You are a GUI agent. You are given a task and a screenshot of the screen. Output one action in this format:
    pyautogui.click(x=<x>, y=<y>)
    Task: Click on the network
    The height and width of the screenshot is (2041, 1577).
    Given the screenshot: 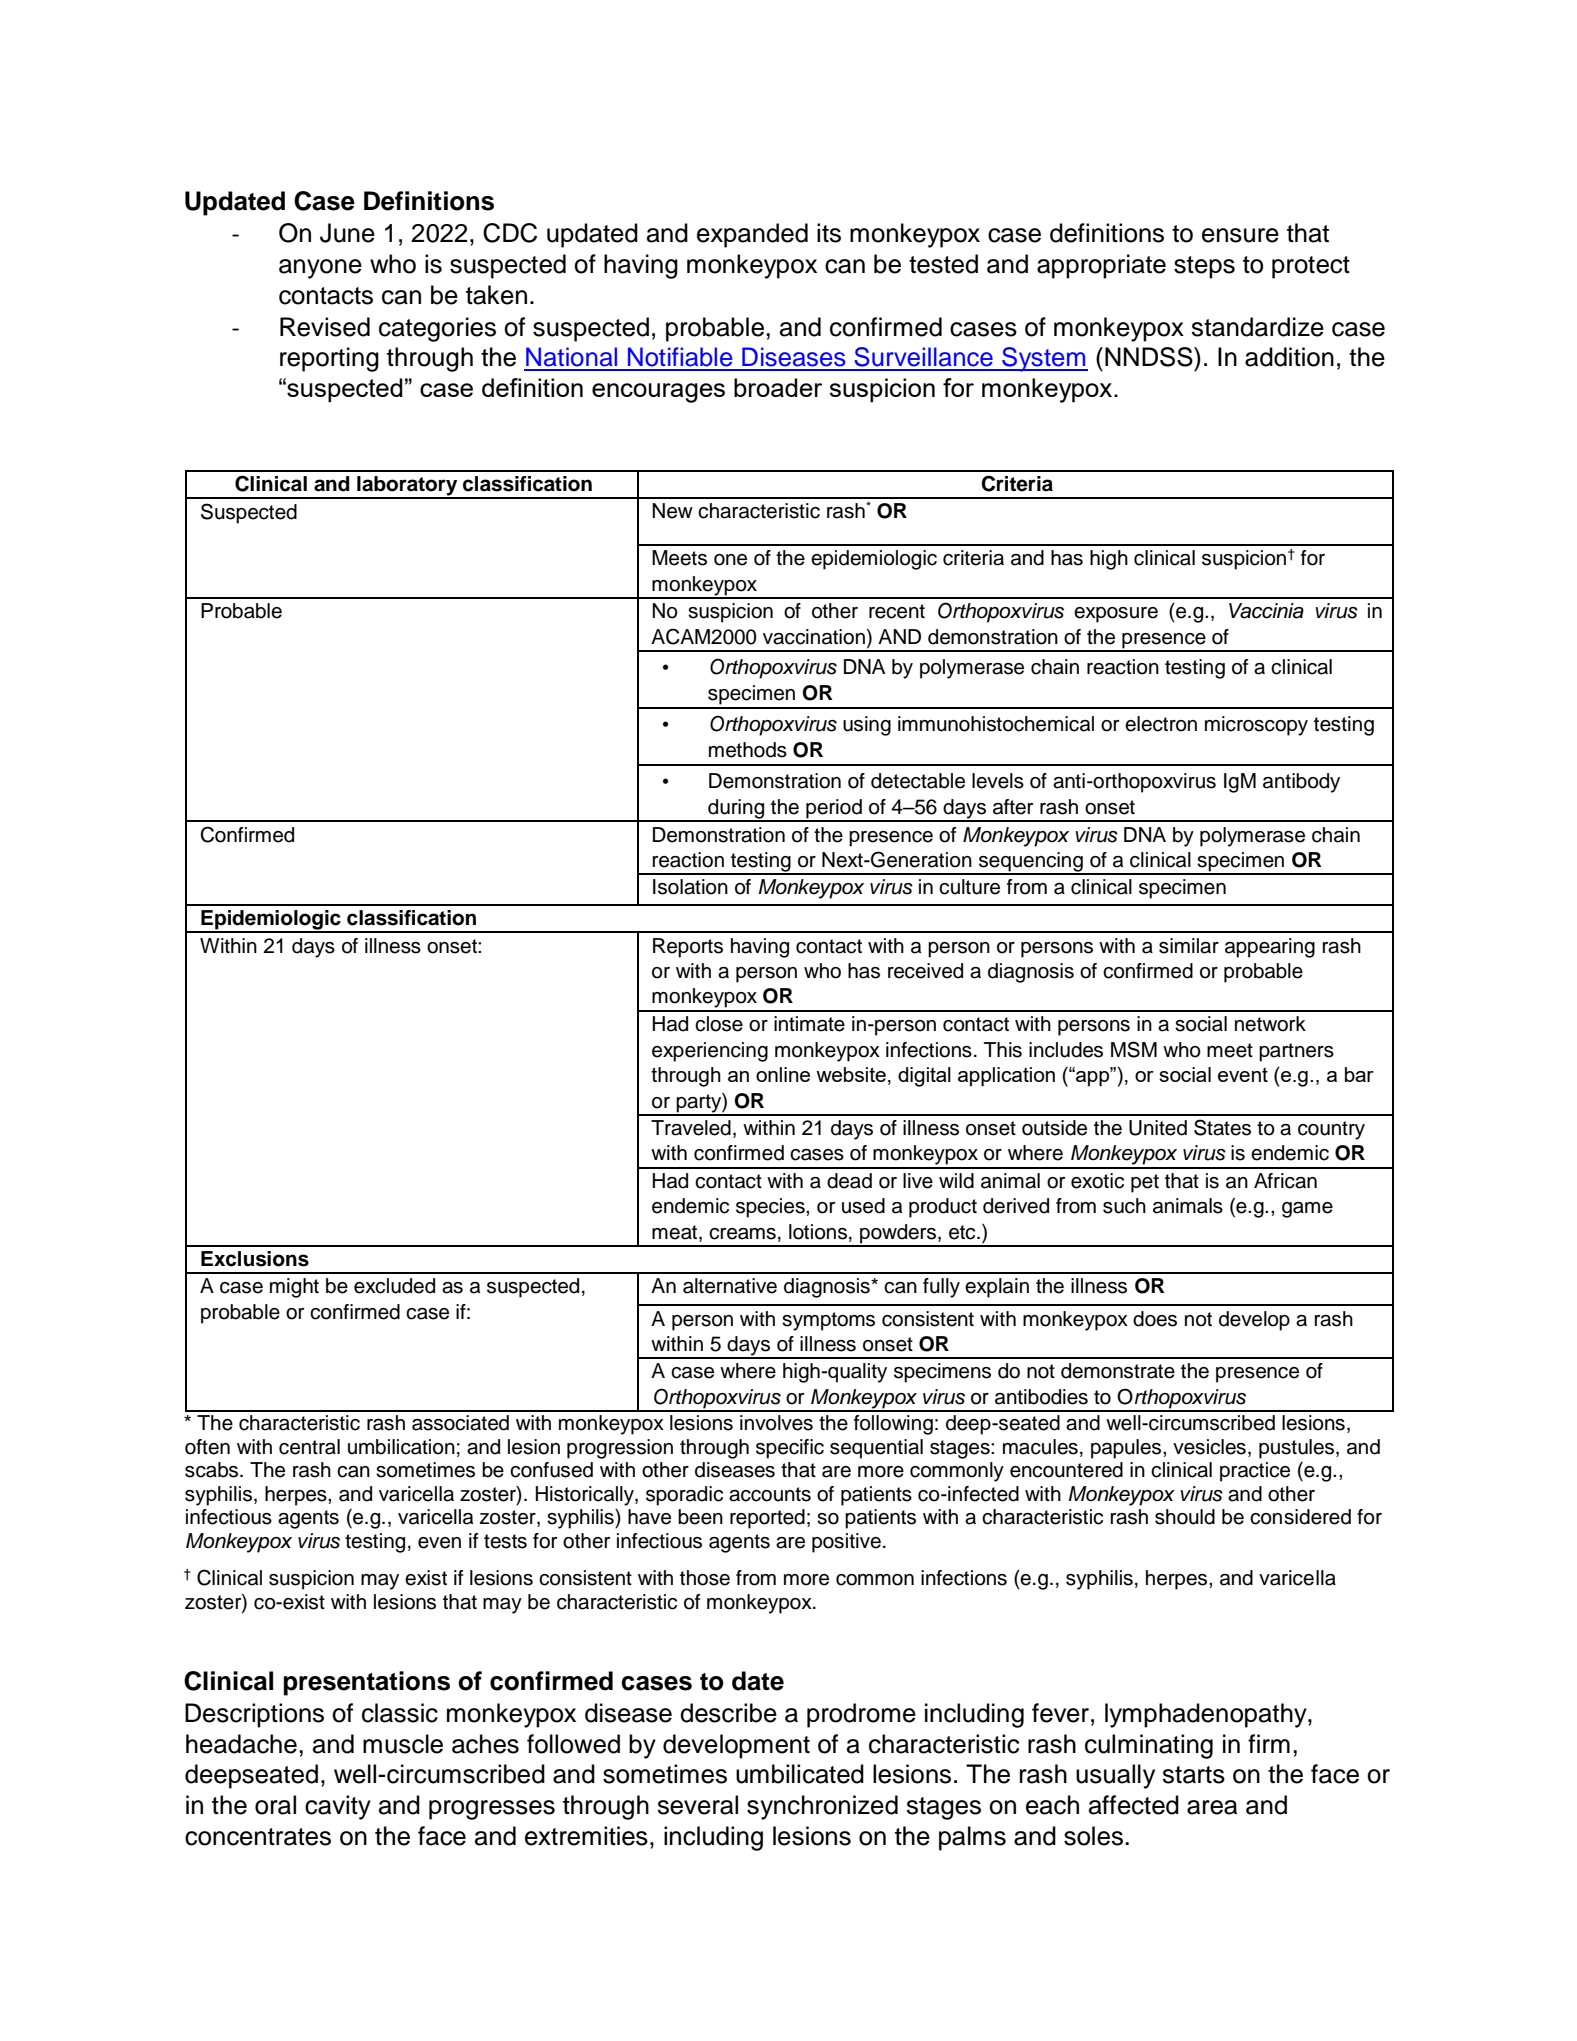 What is the action you would take?
    pyautogui.click(x=1270, y=1024)
